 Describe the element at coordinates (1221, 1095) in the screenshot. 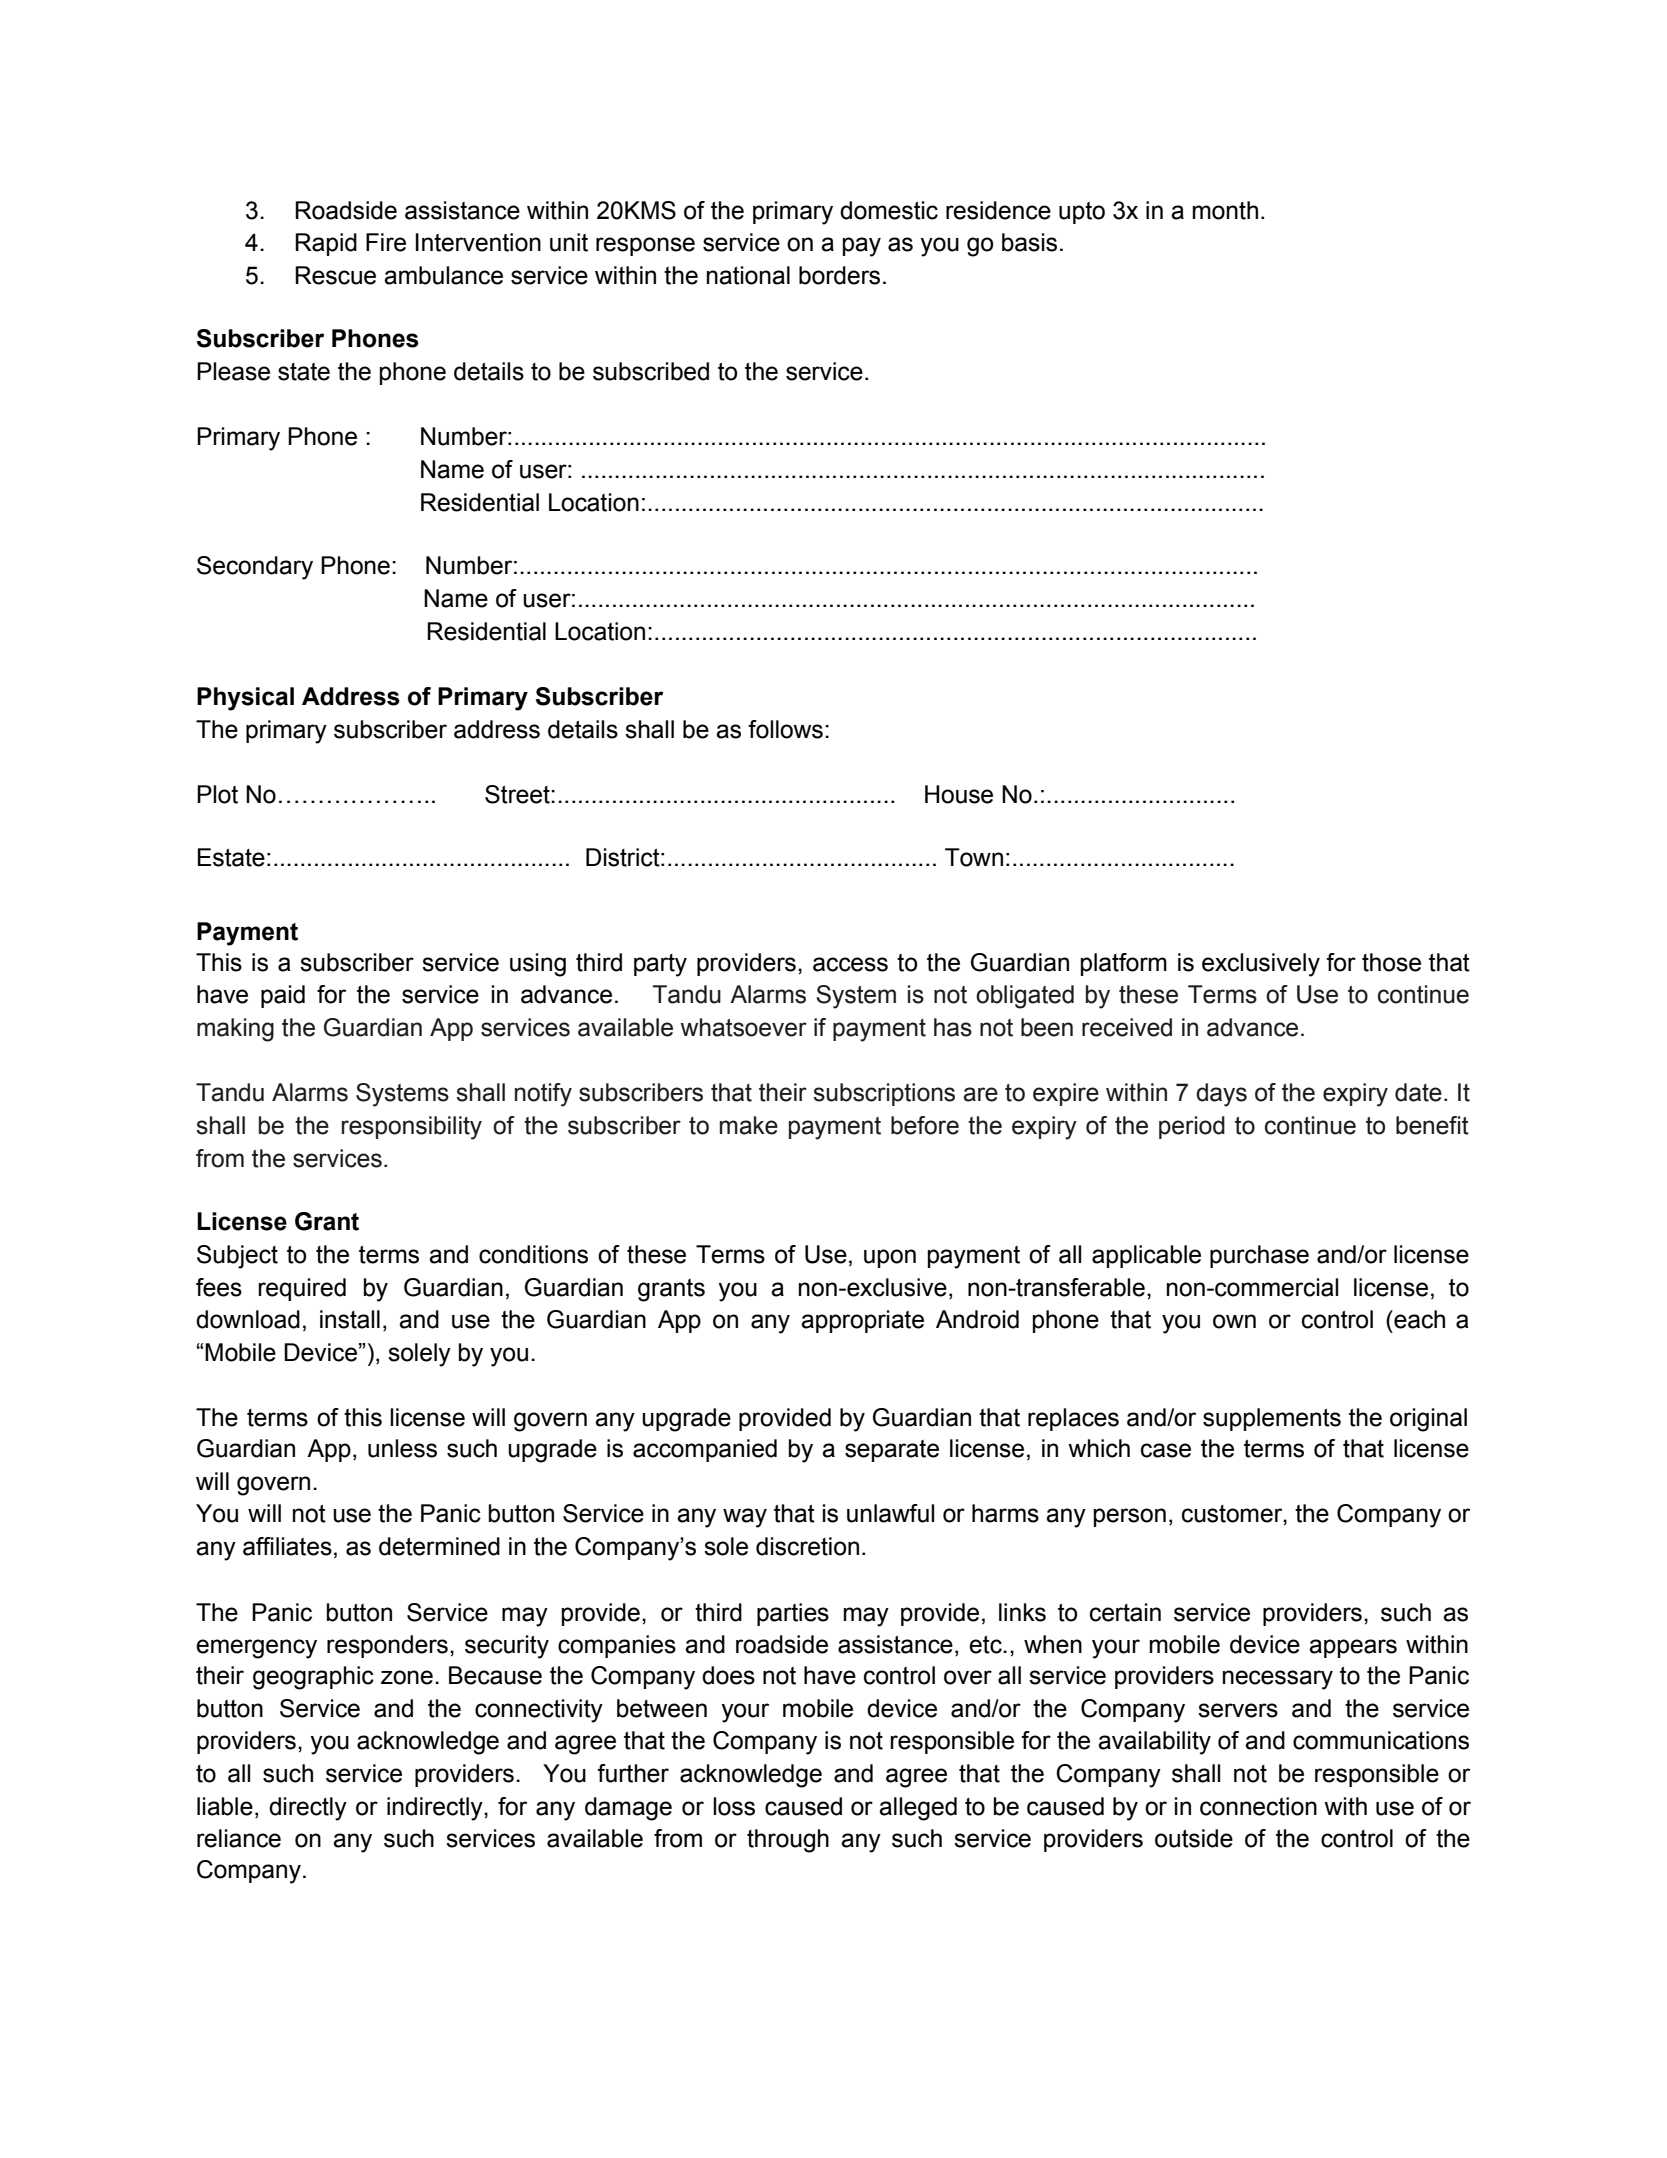

I see `days` at that location.
